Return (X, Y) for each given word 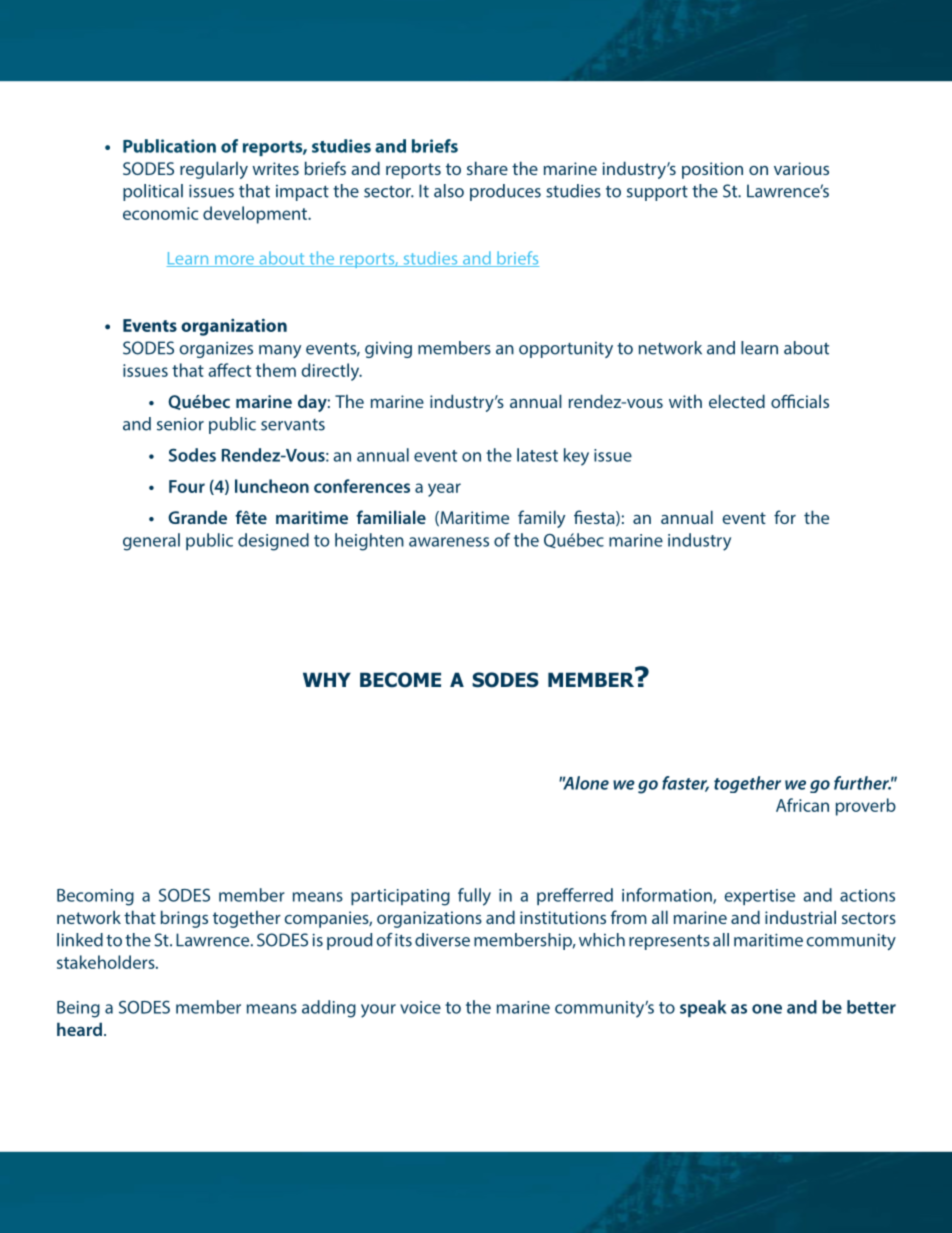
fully (474, 897)
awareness (449, 542)
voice (420, 1007)
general (151, 542)
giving (388, 350)
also (449, 191)
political (153, 192)
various (801, 168)
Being (78, 1009)
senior (180, 424)
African (802, 805)
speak (703, 1008)
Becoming (95, 897)
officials (800, 401)
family (541, 519)
